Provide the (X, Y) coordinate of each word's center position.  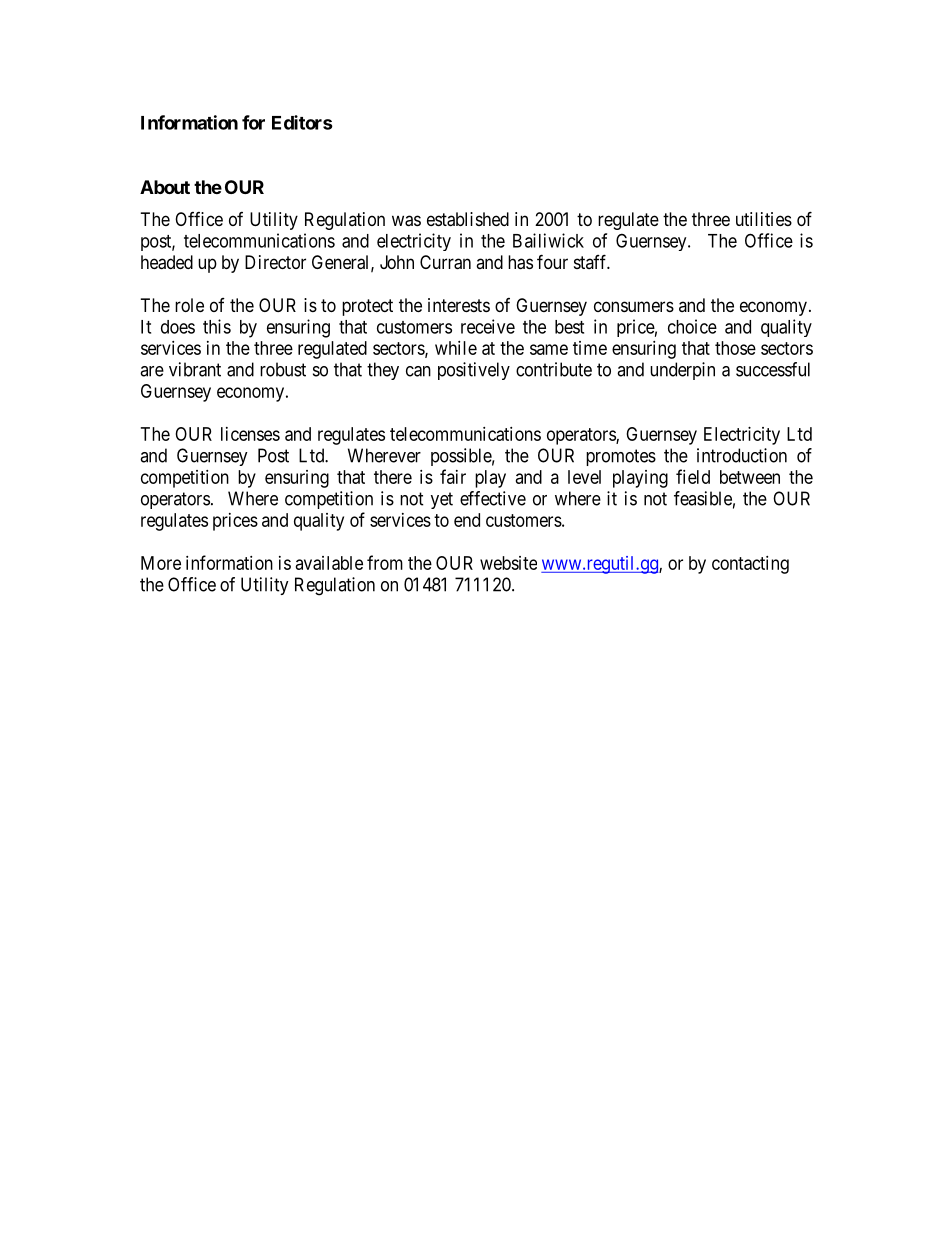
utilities (764, 219)
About (165, 187)
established (468, 219)
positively (474, 371)
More (161, 563)
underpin (682, 371)
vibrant (195, 369)
